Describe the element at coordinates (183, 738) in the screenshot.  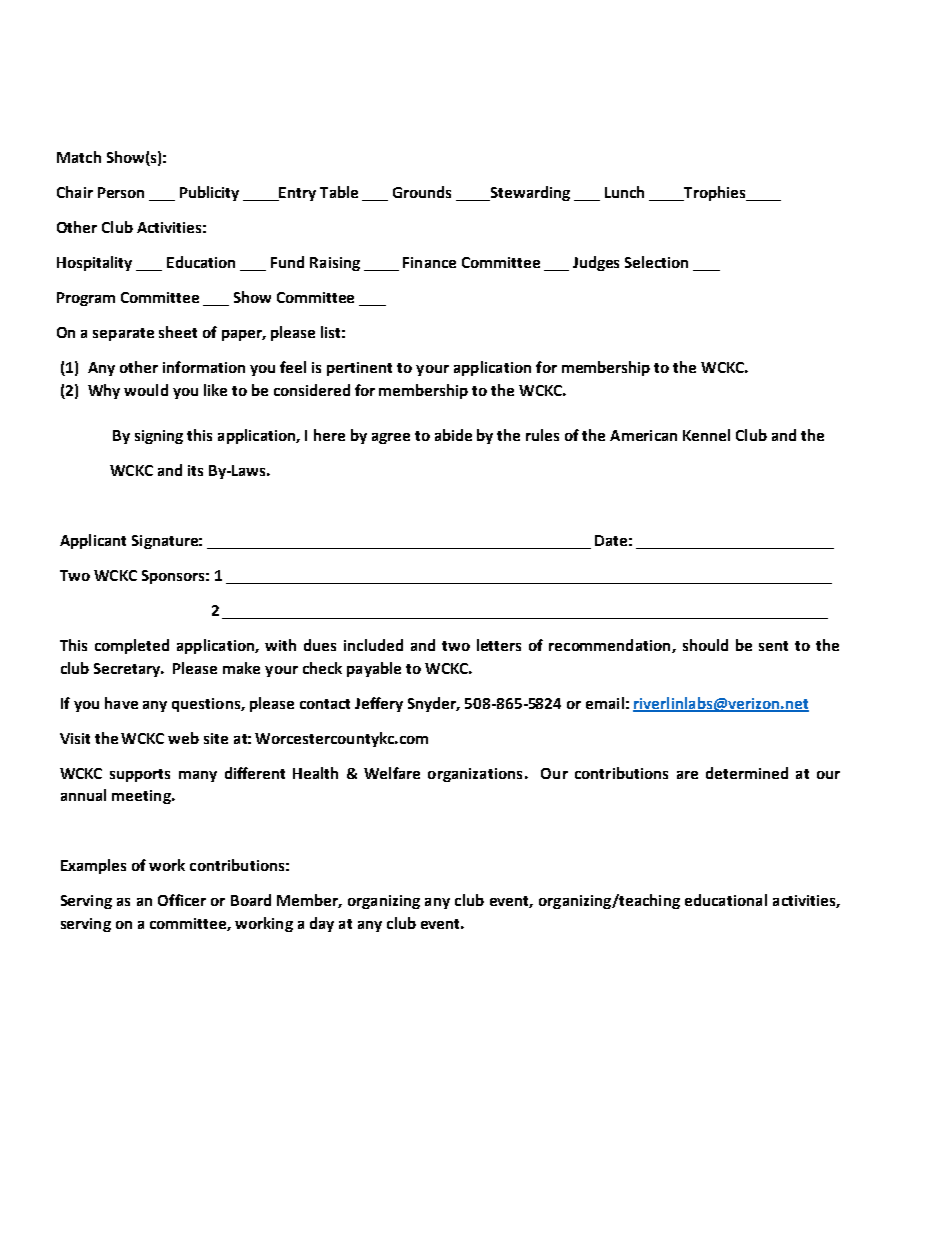
I see `web` at that location.
